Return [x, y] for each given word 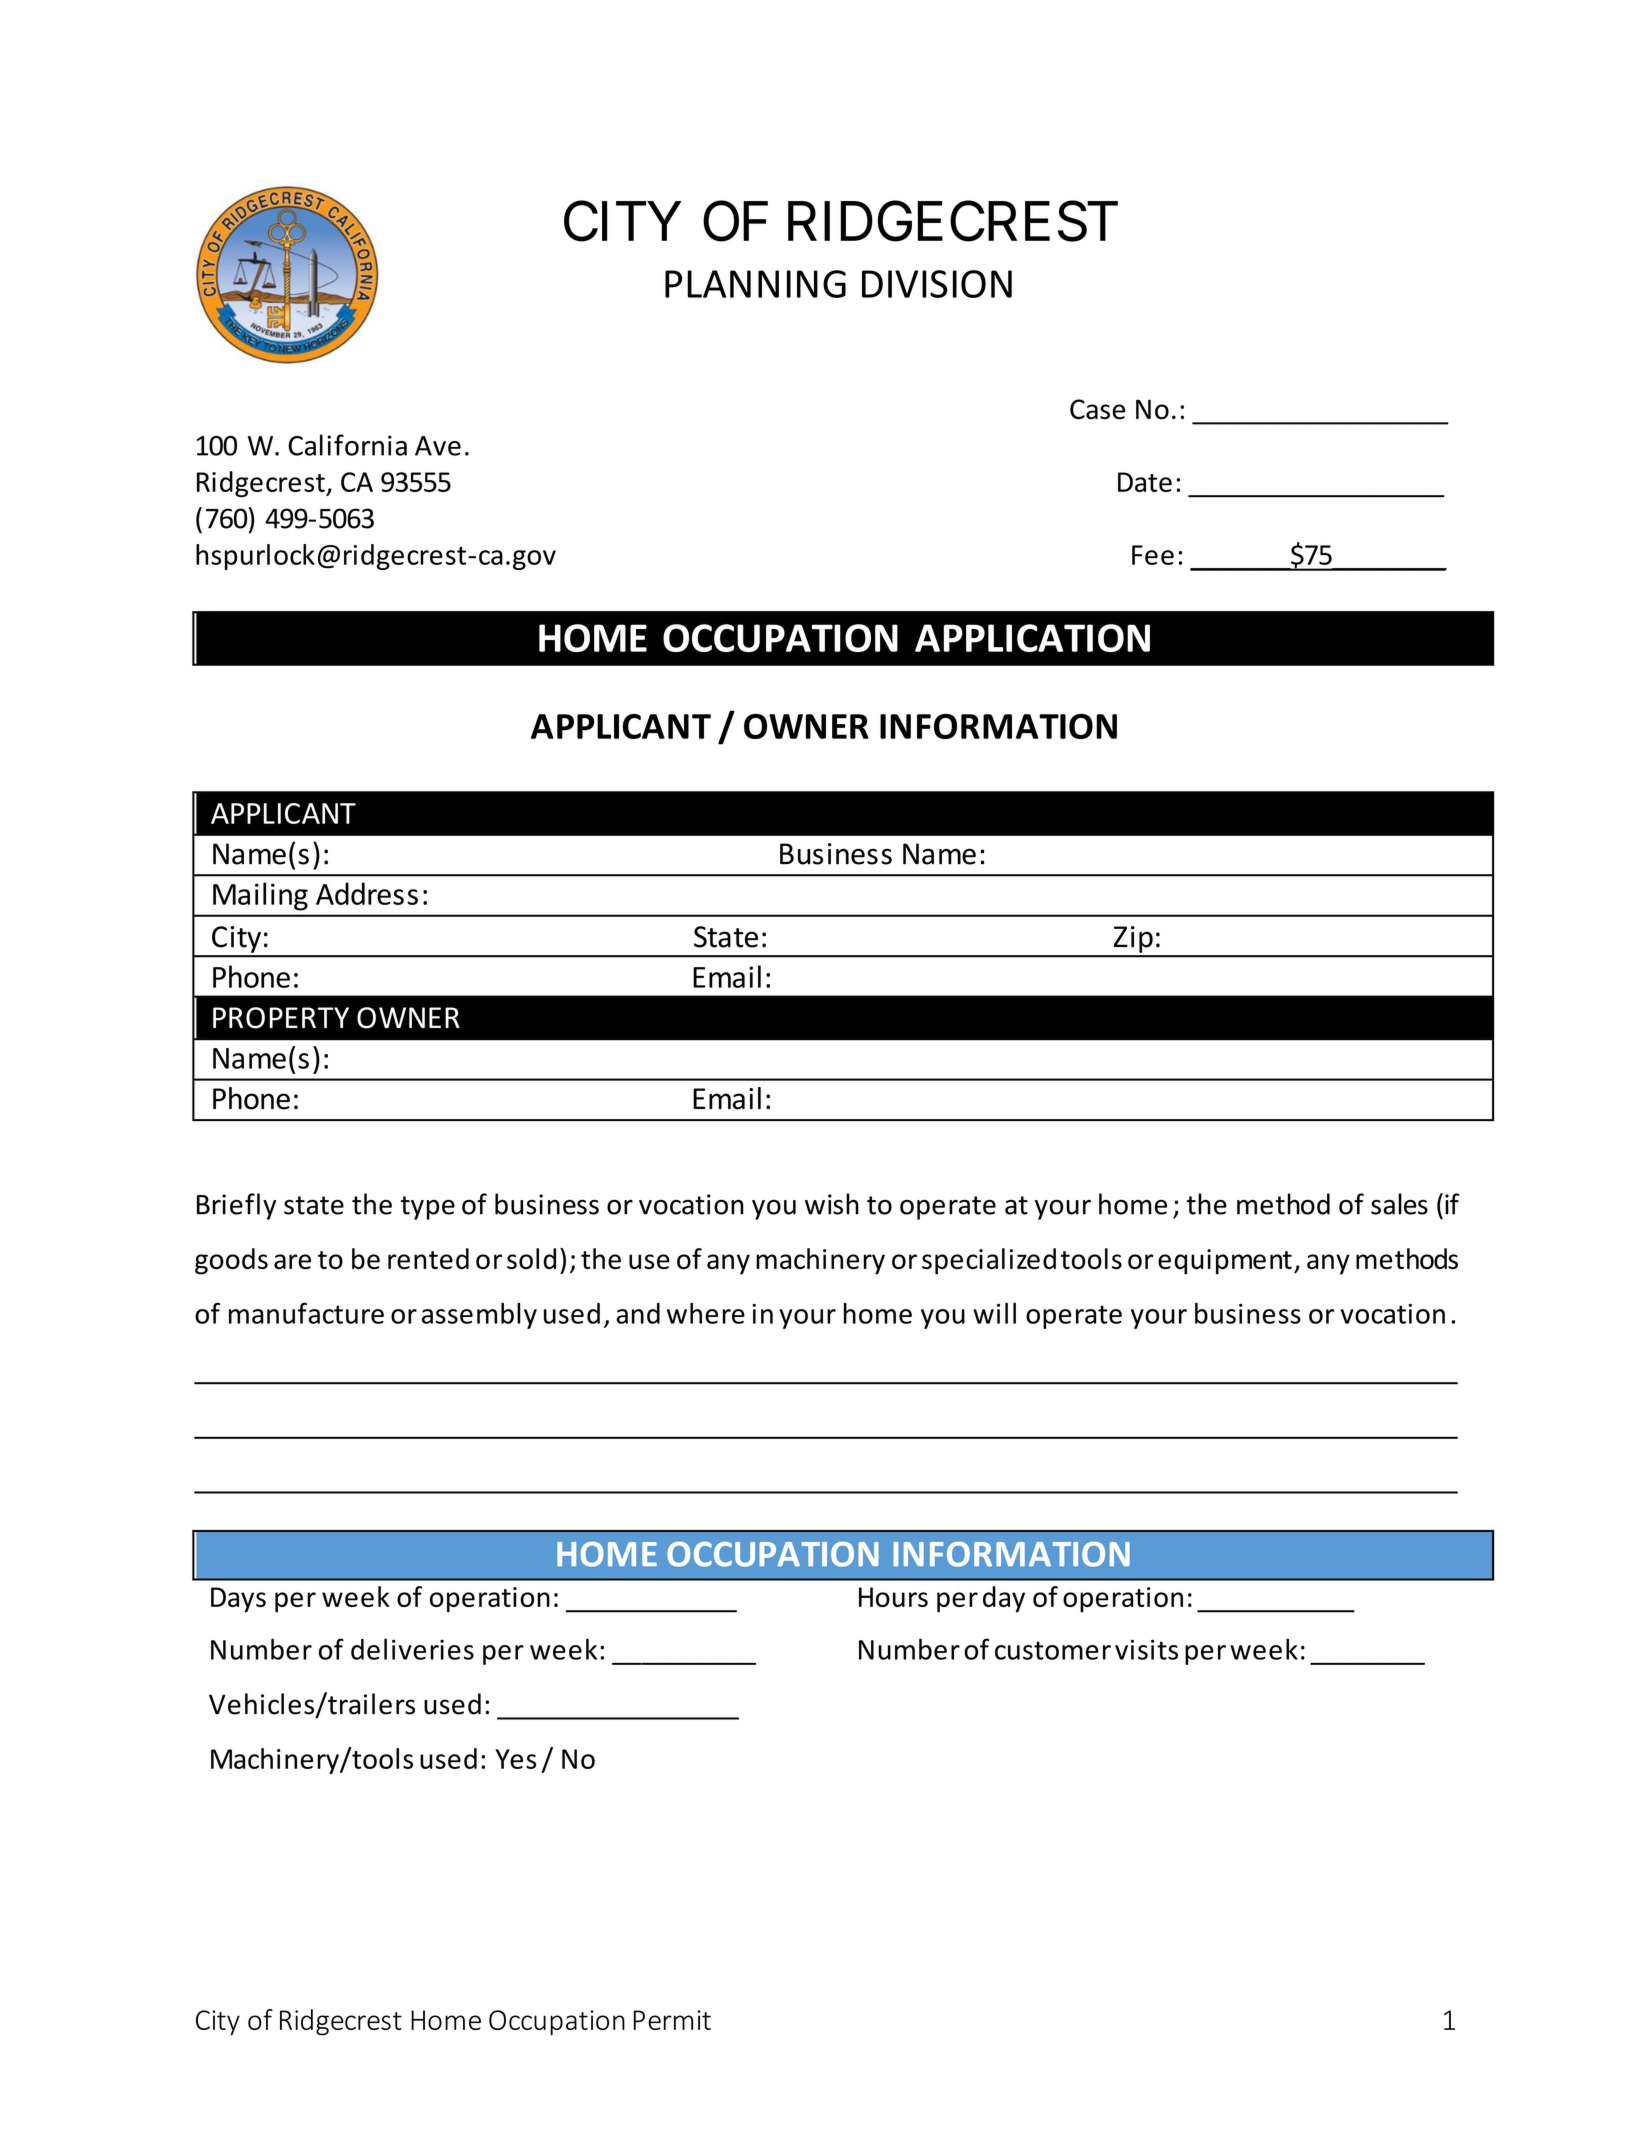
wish [832, 1204]
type [428, 1208]
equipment [1225, 1262]
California [347, 445]
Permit [672, 2020]
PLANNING [755, 284]
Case [1097, 409]
